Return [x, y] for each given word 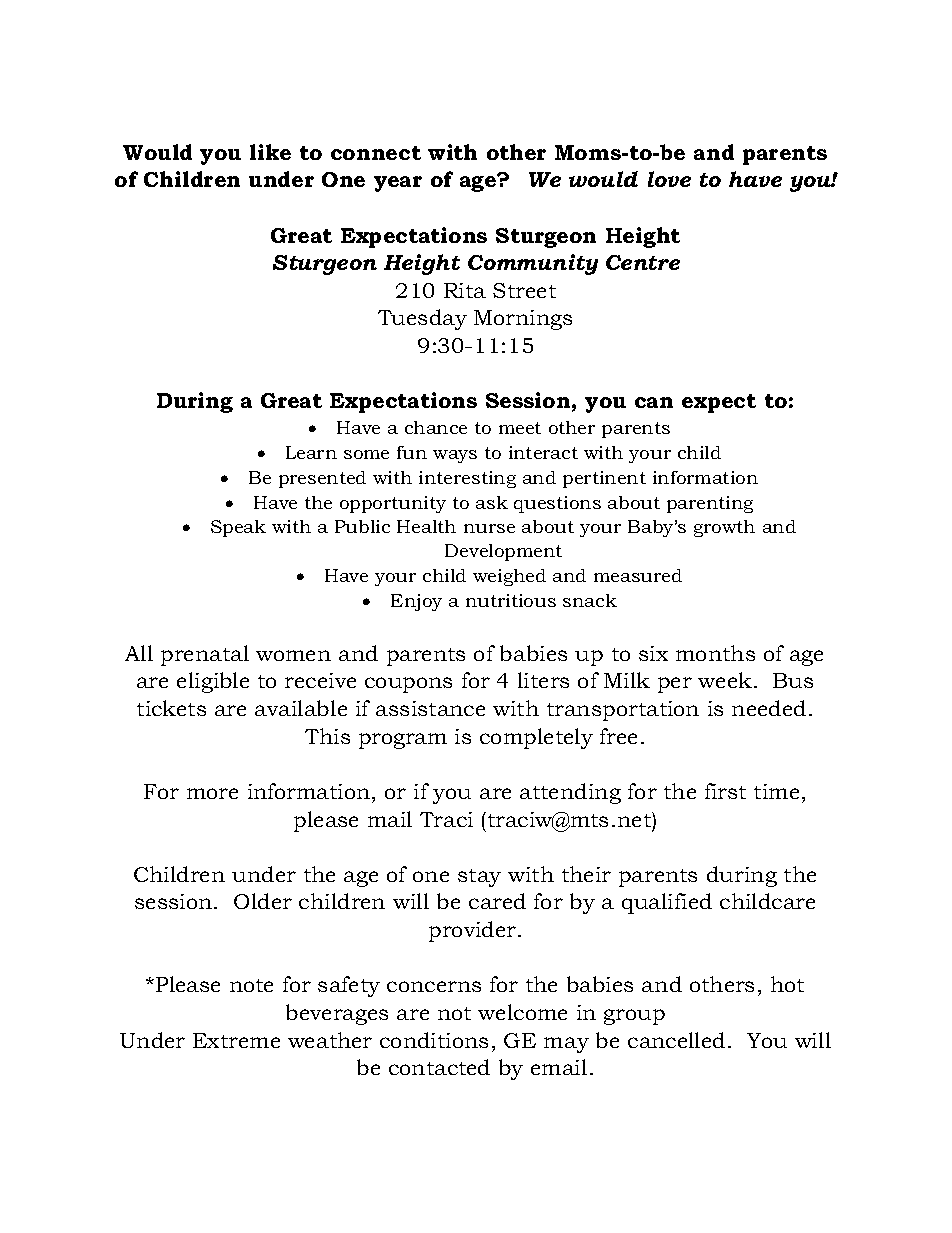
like [270, 152]
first [725, 791]
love [669, 179]
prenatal [205, 655]
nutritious [511, 600]
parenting [710, 504]
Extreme [236, 1040]
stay [479, 878]
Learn [311, 452]
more [212, 793]
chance [436, 427]
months [715, 653]
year [398, 184]
